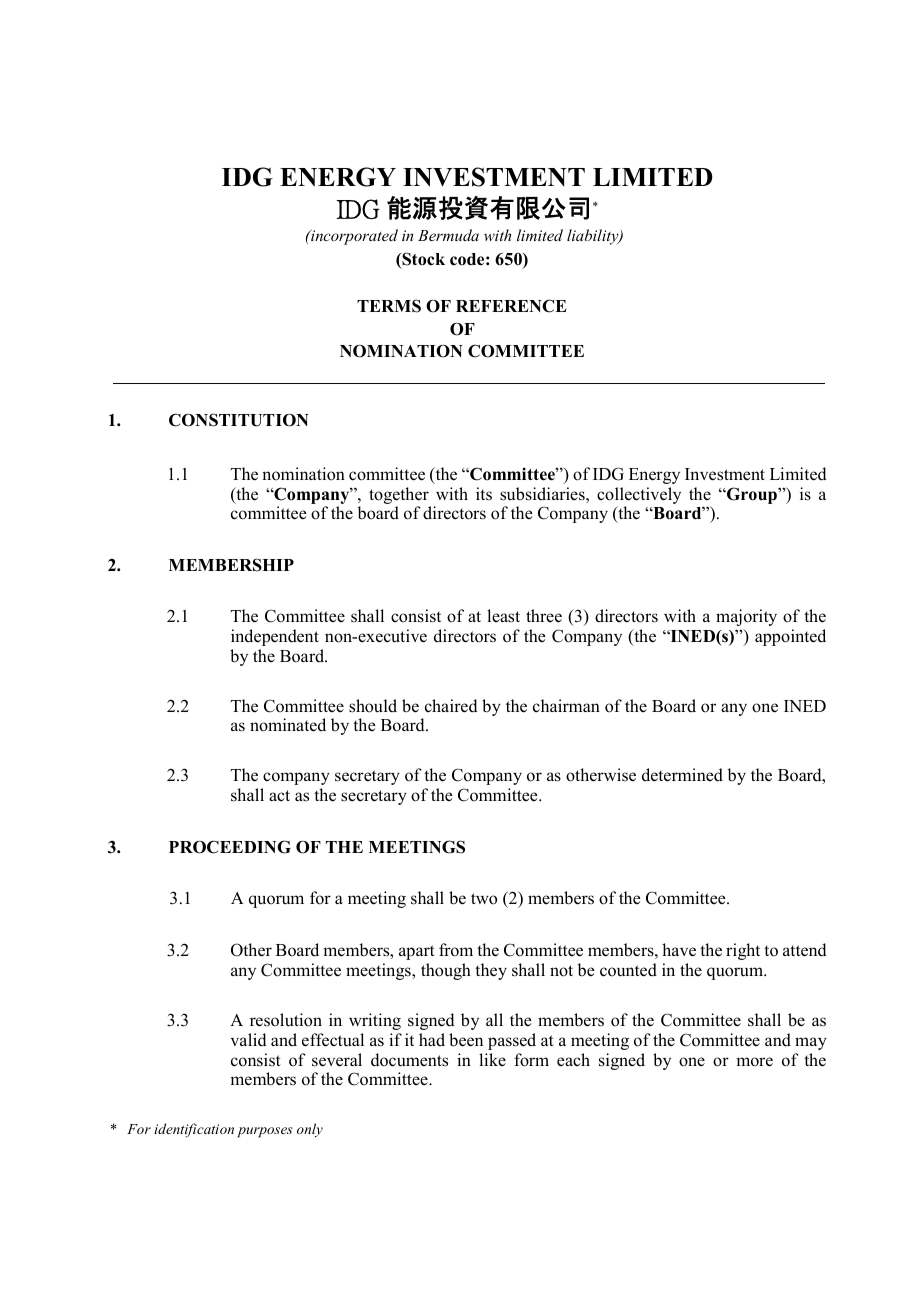 Image resolution: width=924 pixels, height=1308 pixels. I want to click on purposes, so click(265, 1132).
